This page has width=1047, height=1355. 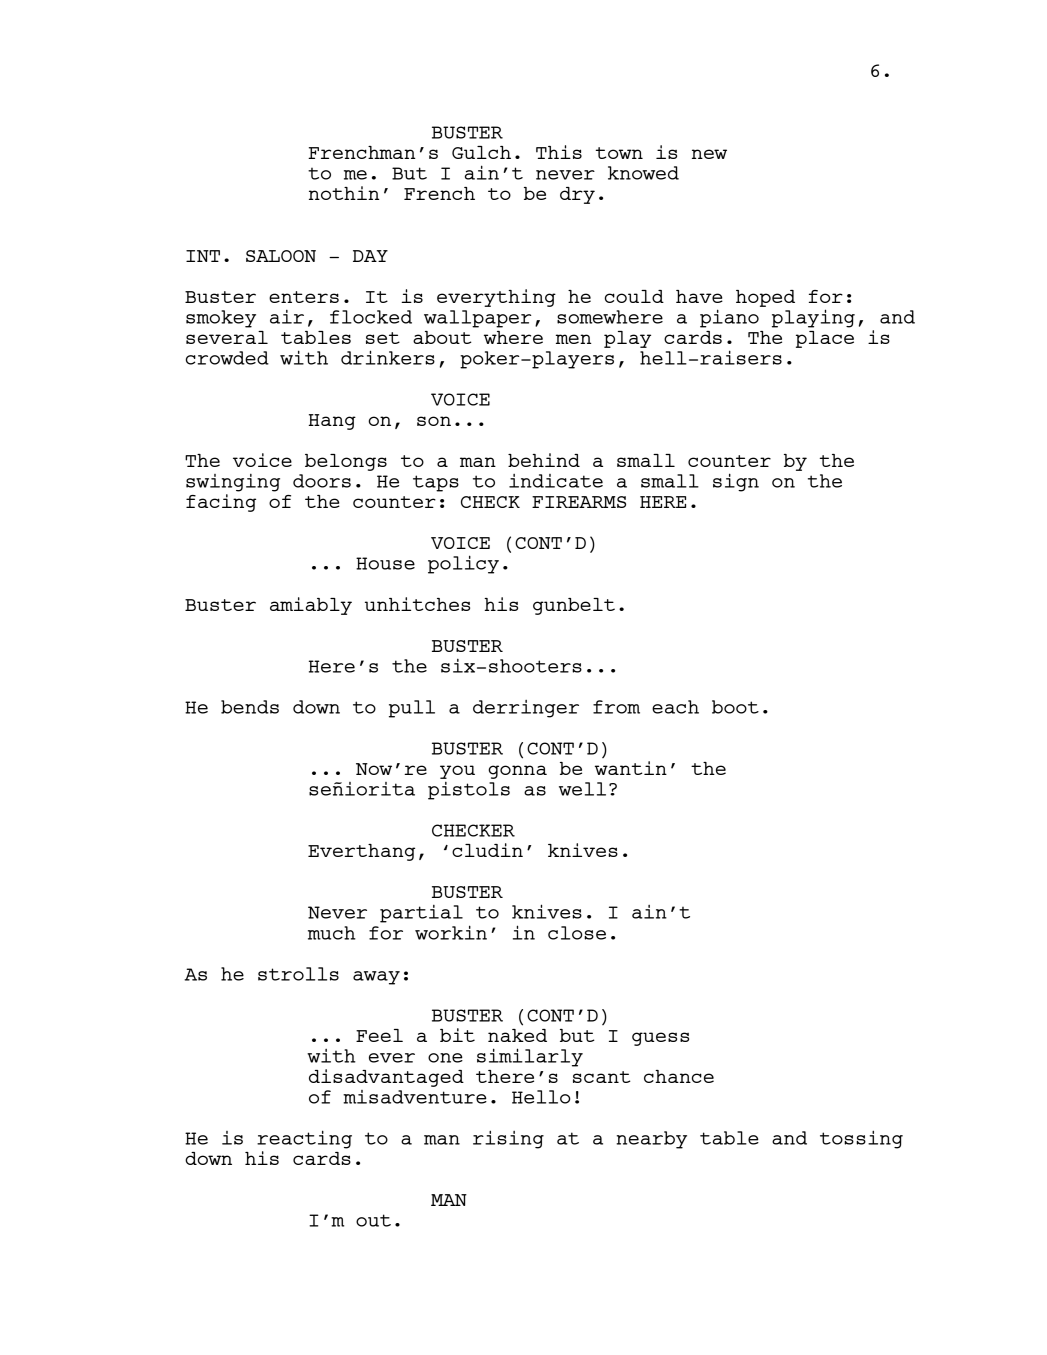 What do you see at coordinates (559, 152) in the page?
I see `This` at bounding box center [559, 152].
